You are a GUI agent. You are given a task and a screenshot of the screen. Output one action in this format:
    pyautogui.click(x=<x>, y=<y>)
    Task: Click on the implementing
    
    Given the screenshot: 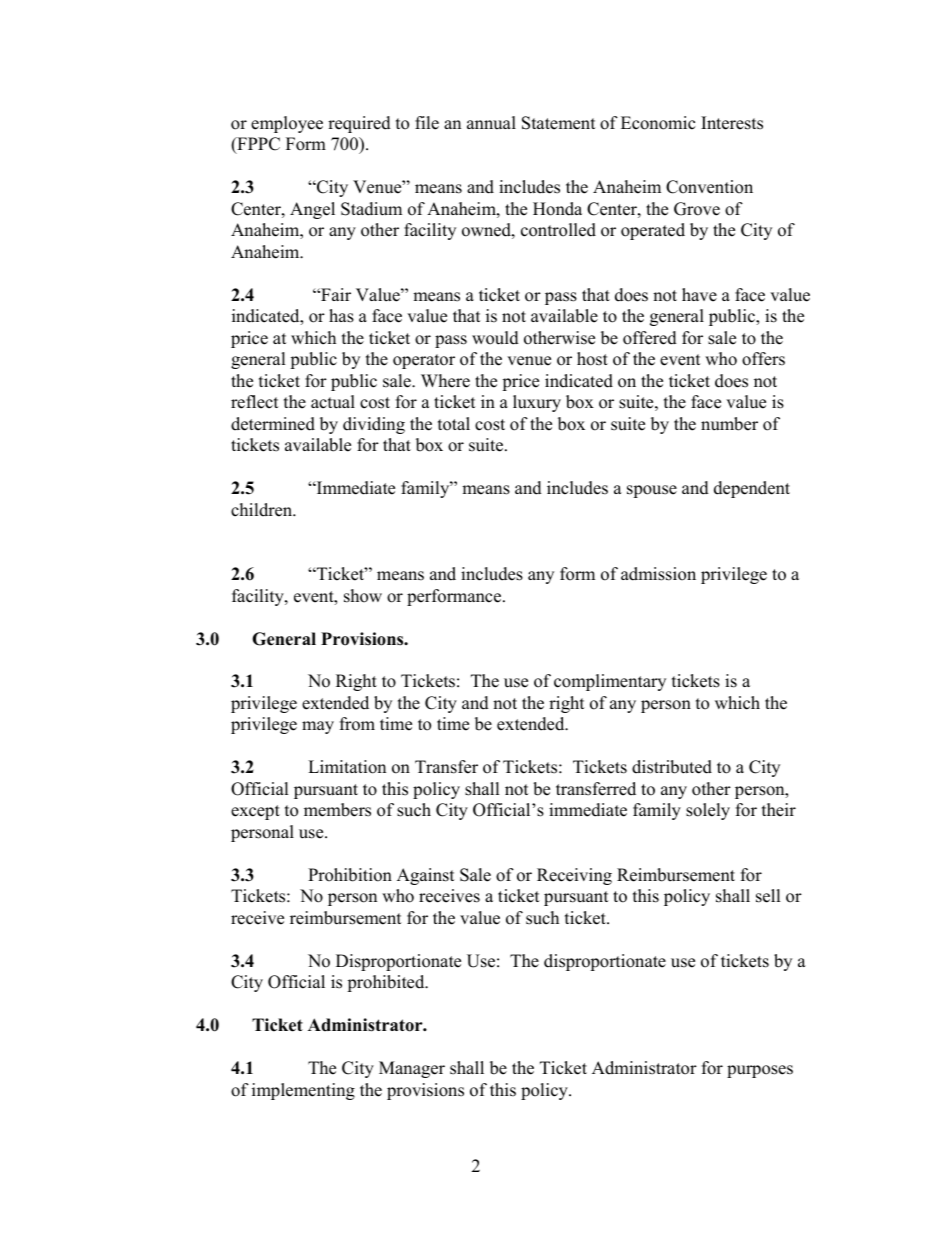 What is the action you would take?
    pyautogui.click(x=303, y=1091)
